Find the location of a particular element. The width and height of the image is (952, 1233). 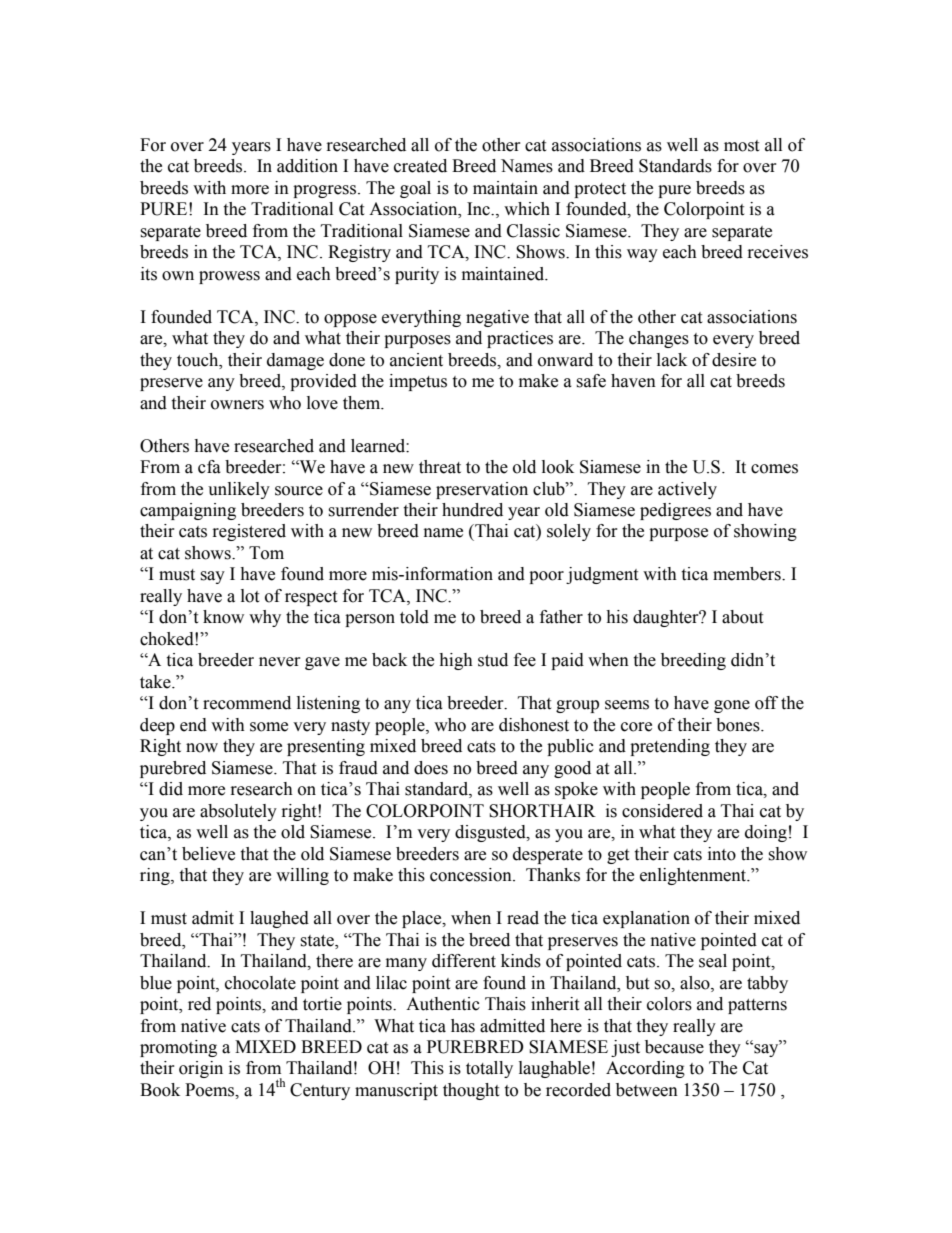

about is located at coordinates (742, 617).
